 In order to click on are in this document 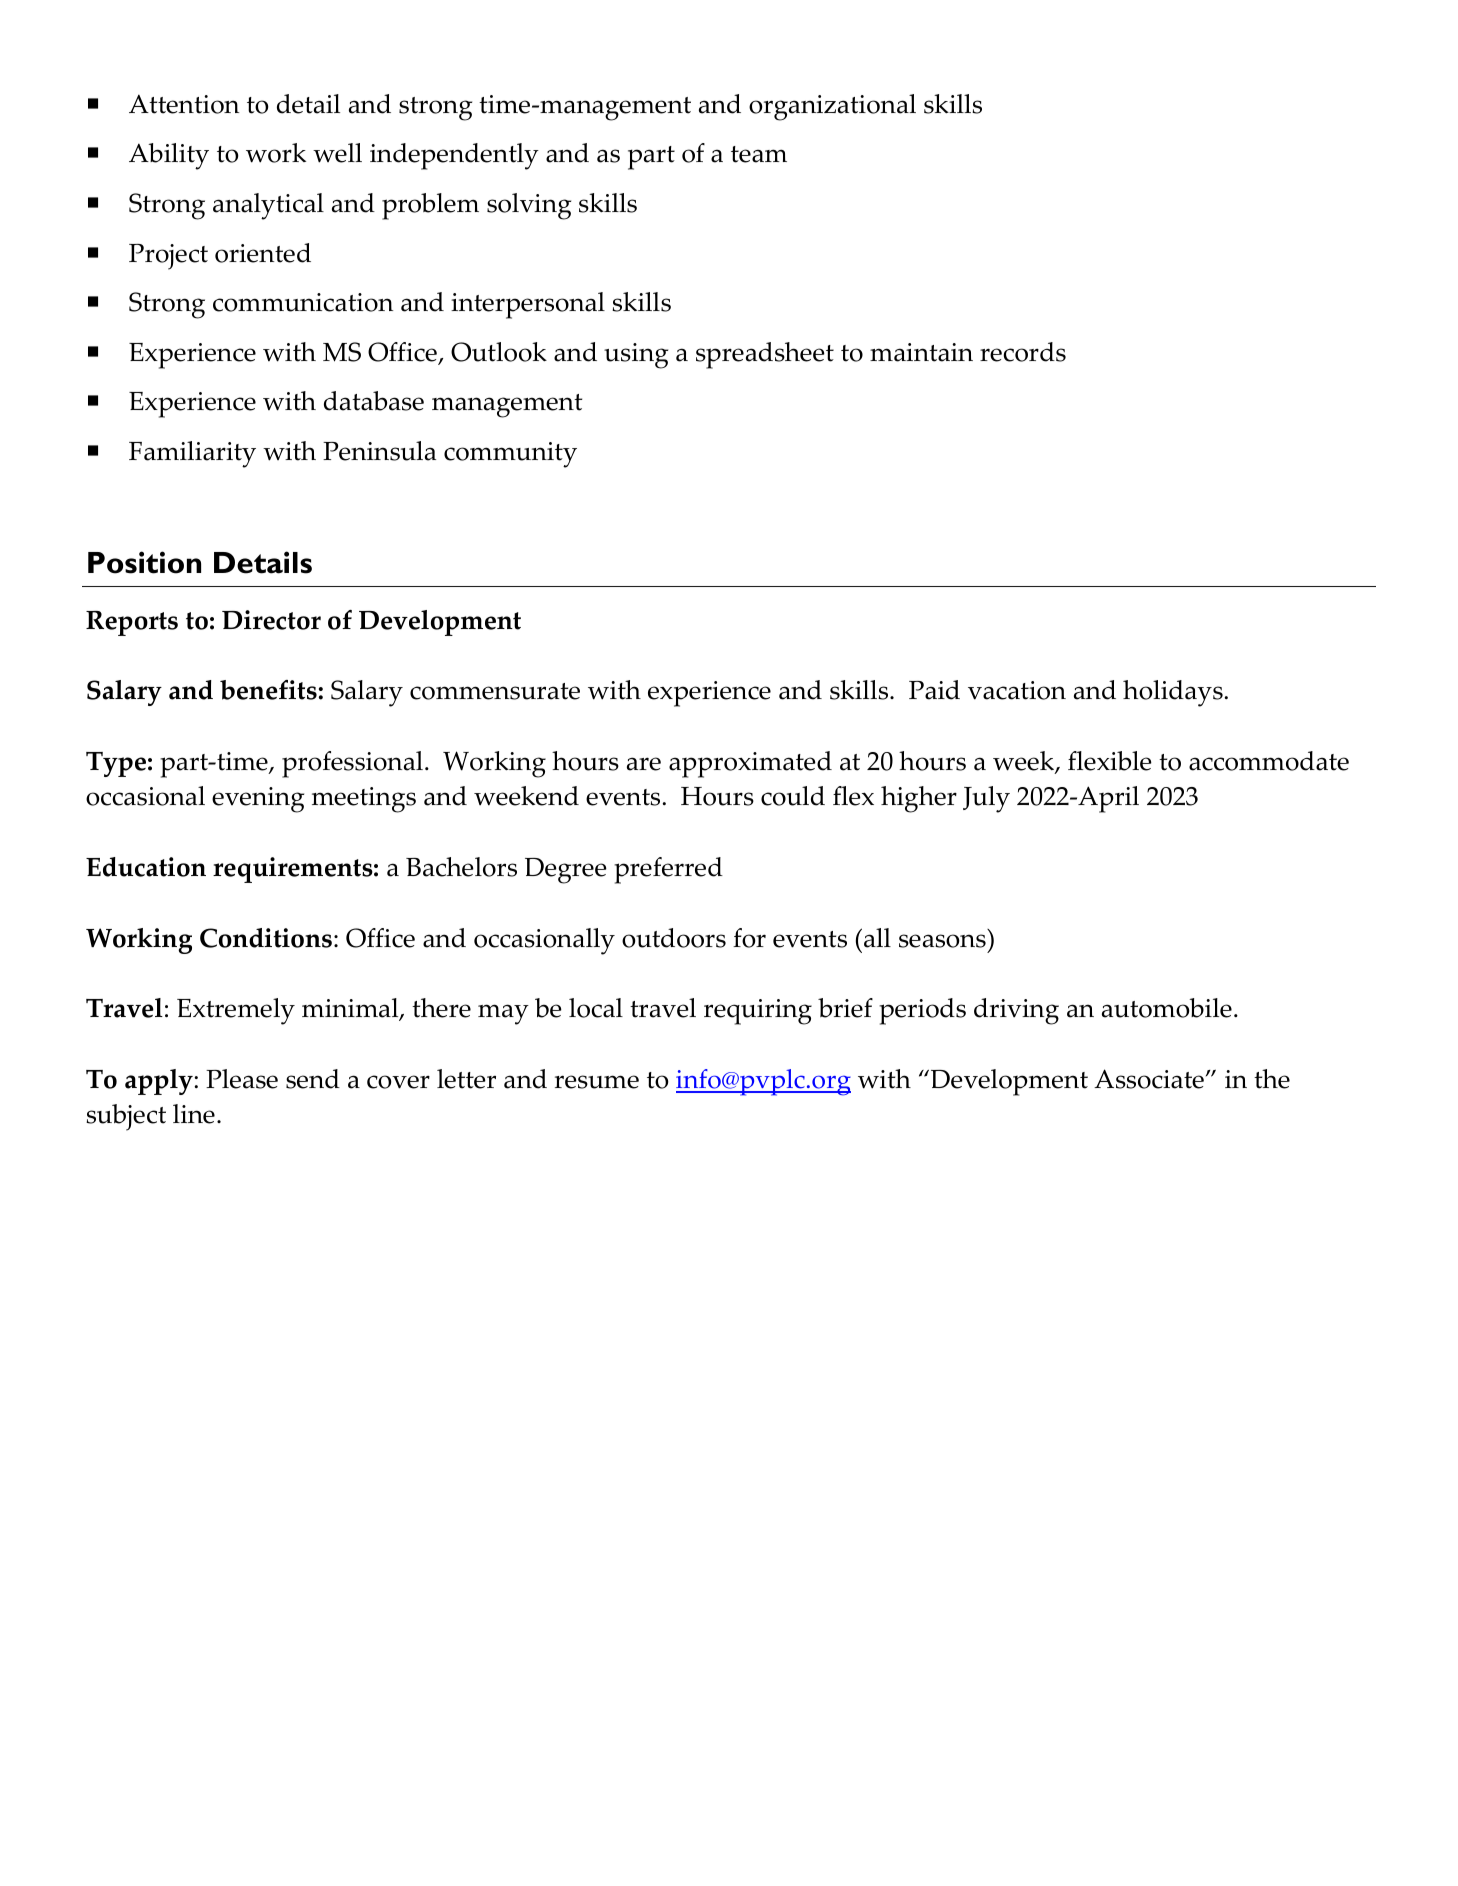, I will do `click(644, 764)`.
